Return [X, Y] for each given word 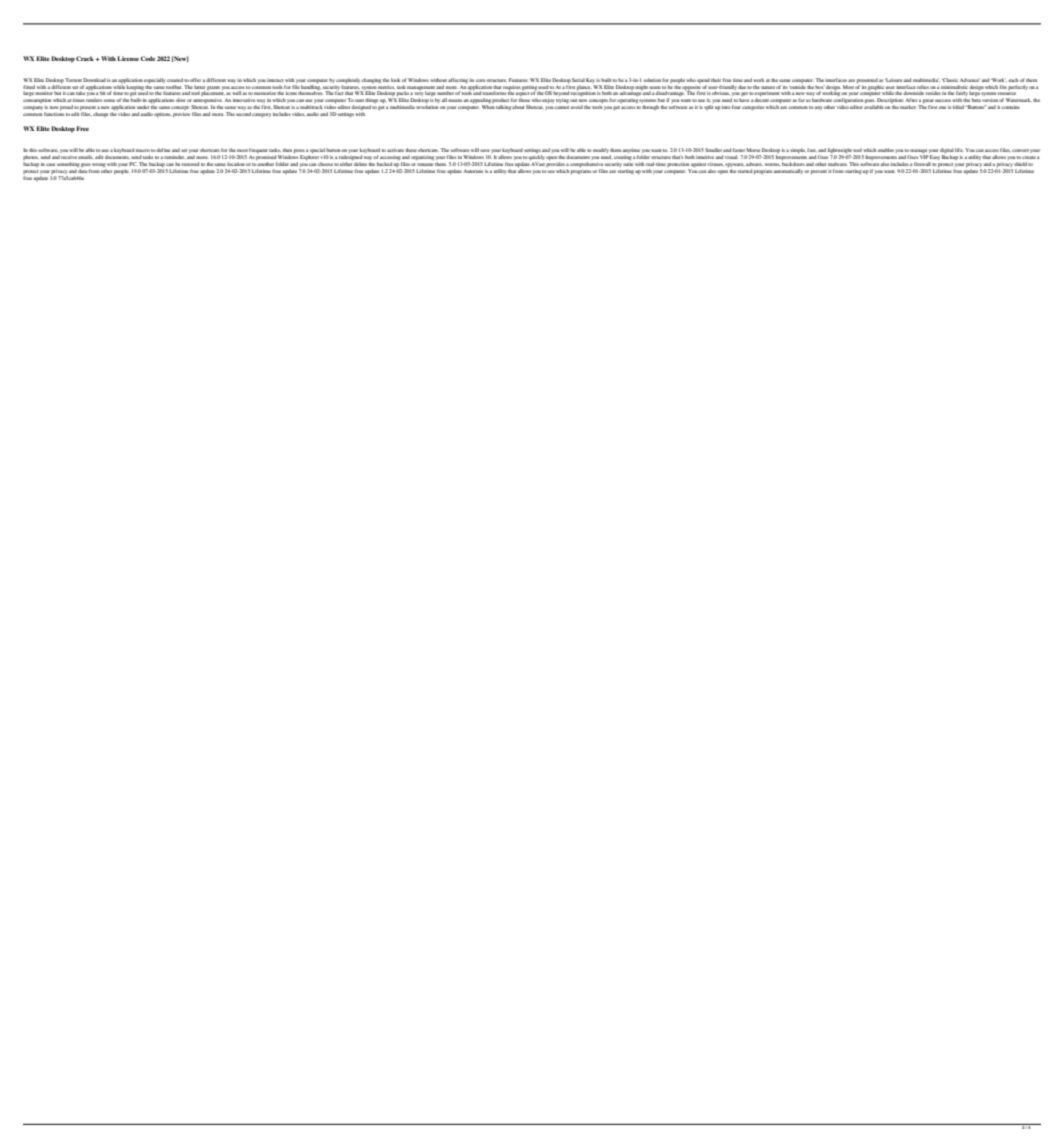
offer [196, 80]
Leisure [894, 80]
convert [1020, 150]
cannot [562, 107]
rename [425, 164]
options [163, 115]
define [163, 150]
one [942, 107]
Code [148, 58]
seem [655, 88]
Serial [578, 80]
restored [190, 164]
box [819, 87]
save [485, 150]
